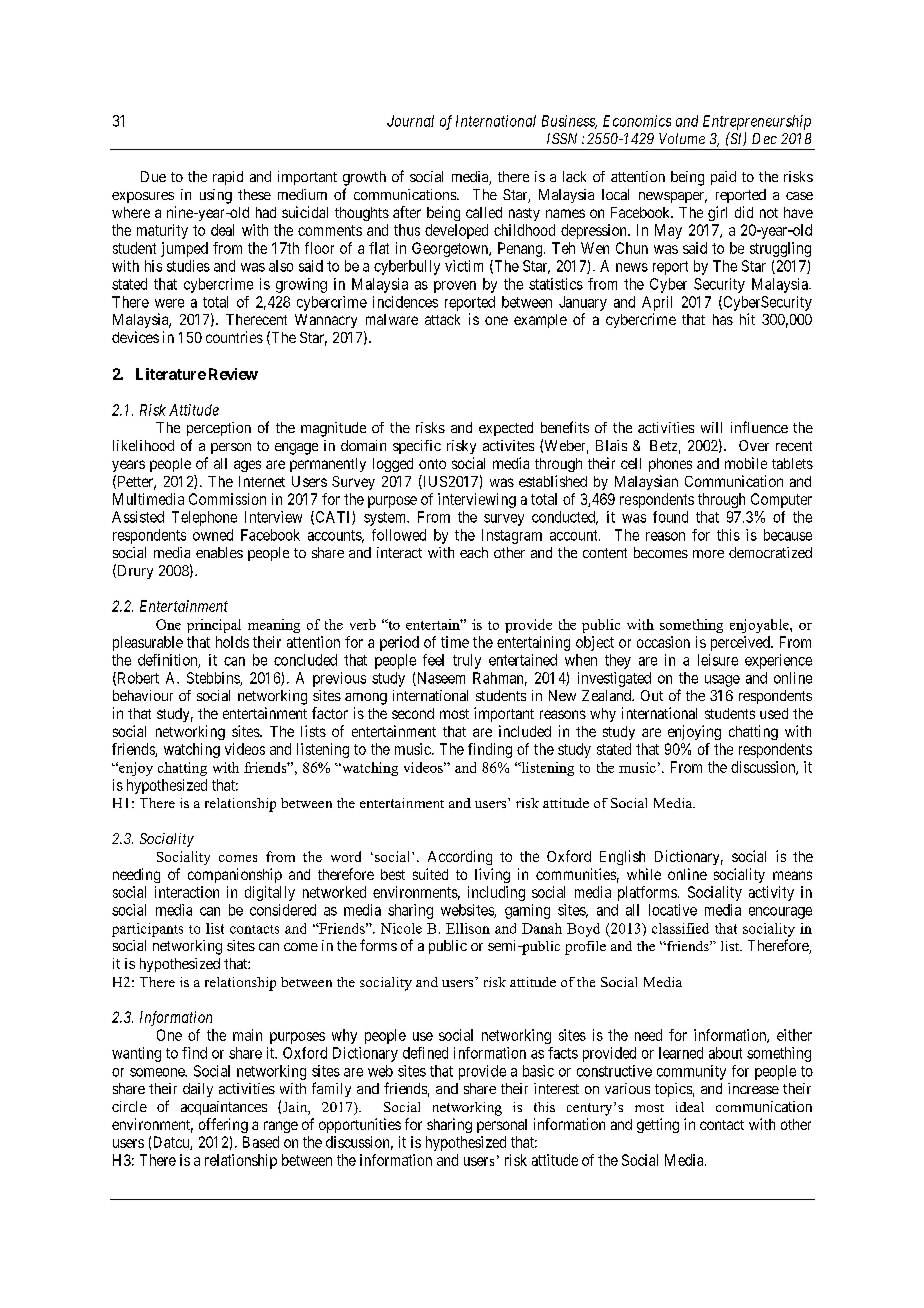 This screenshot has height=1308, width=924. What do you see at coordinates (143, 695) in the screenshot?
I see `behaviour` at bounding box center [143, 695].
